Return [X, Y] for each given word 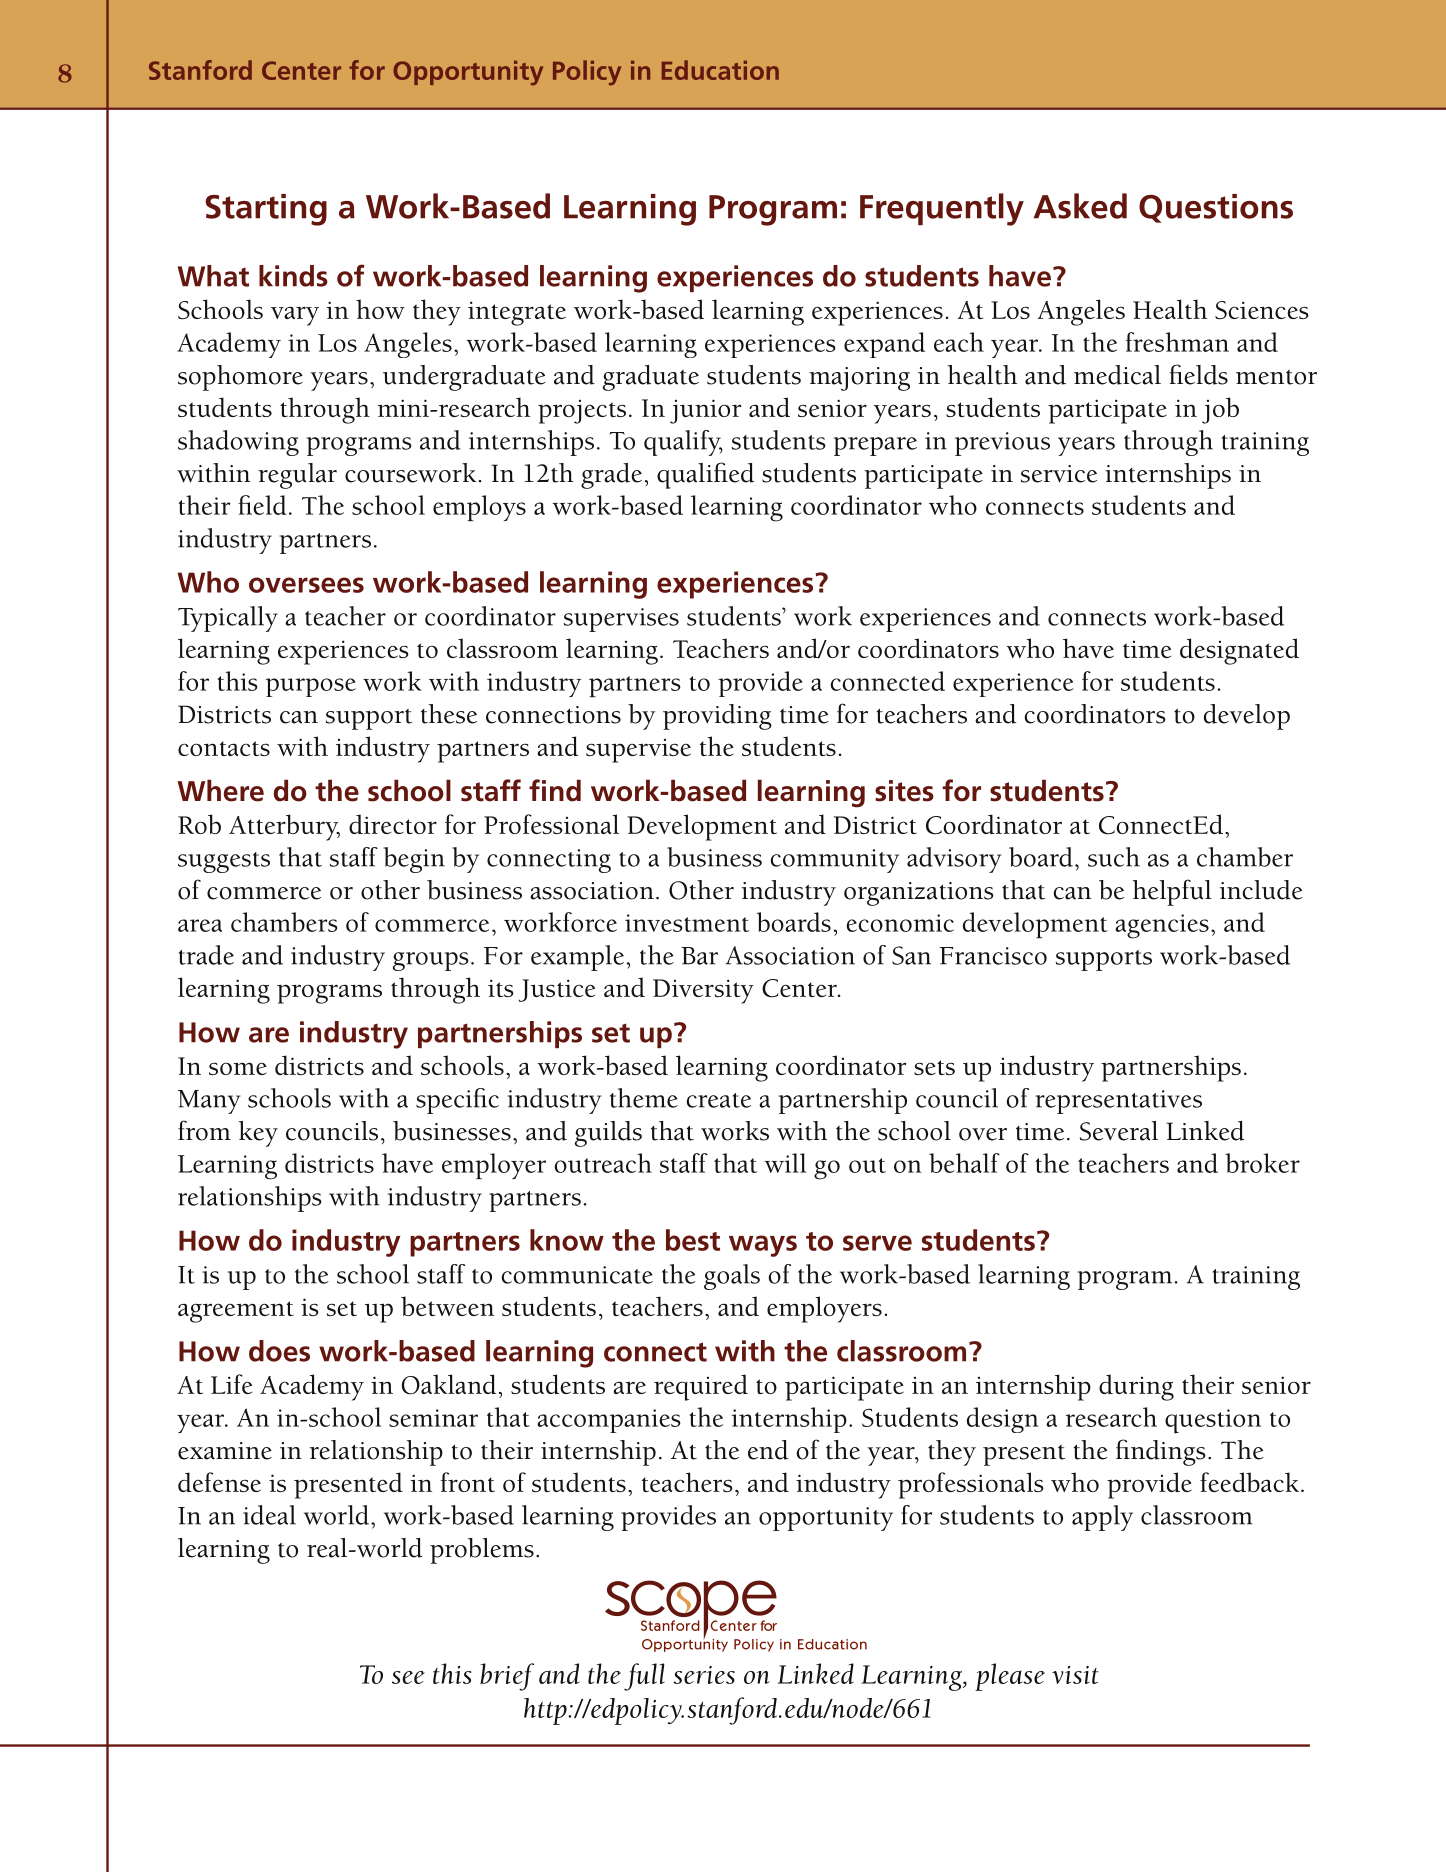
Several [1119, 1131]
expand [884, 345]
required [701, 1387]
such [1114, 857]
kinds [293, 276]
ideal [269, 1515]
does [279, 1351]
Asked [1080, 206]
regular [297, 476]
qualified [705, 475]
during [1136, 1387]
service [1059, 474]
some [238, 1068]
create [718, 1100]
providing [717, 717]
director [393, 824]
